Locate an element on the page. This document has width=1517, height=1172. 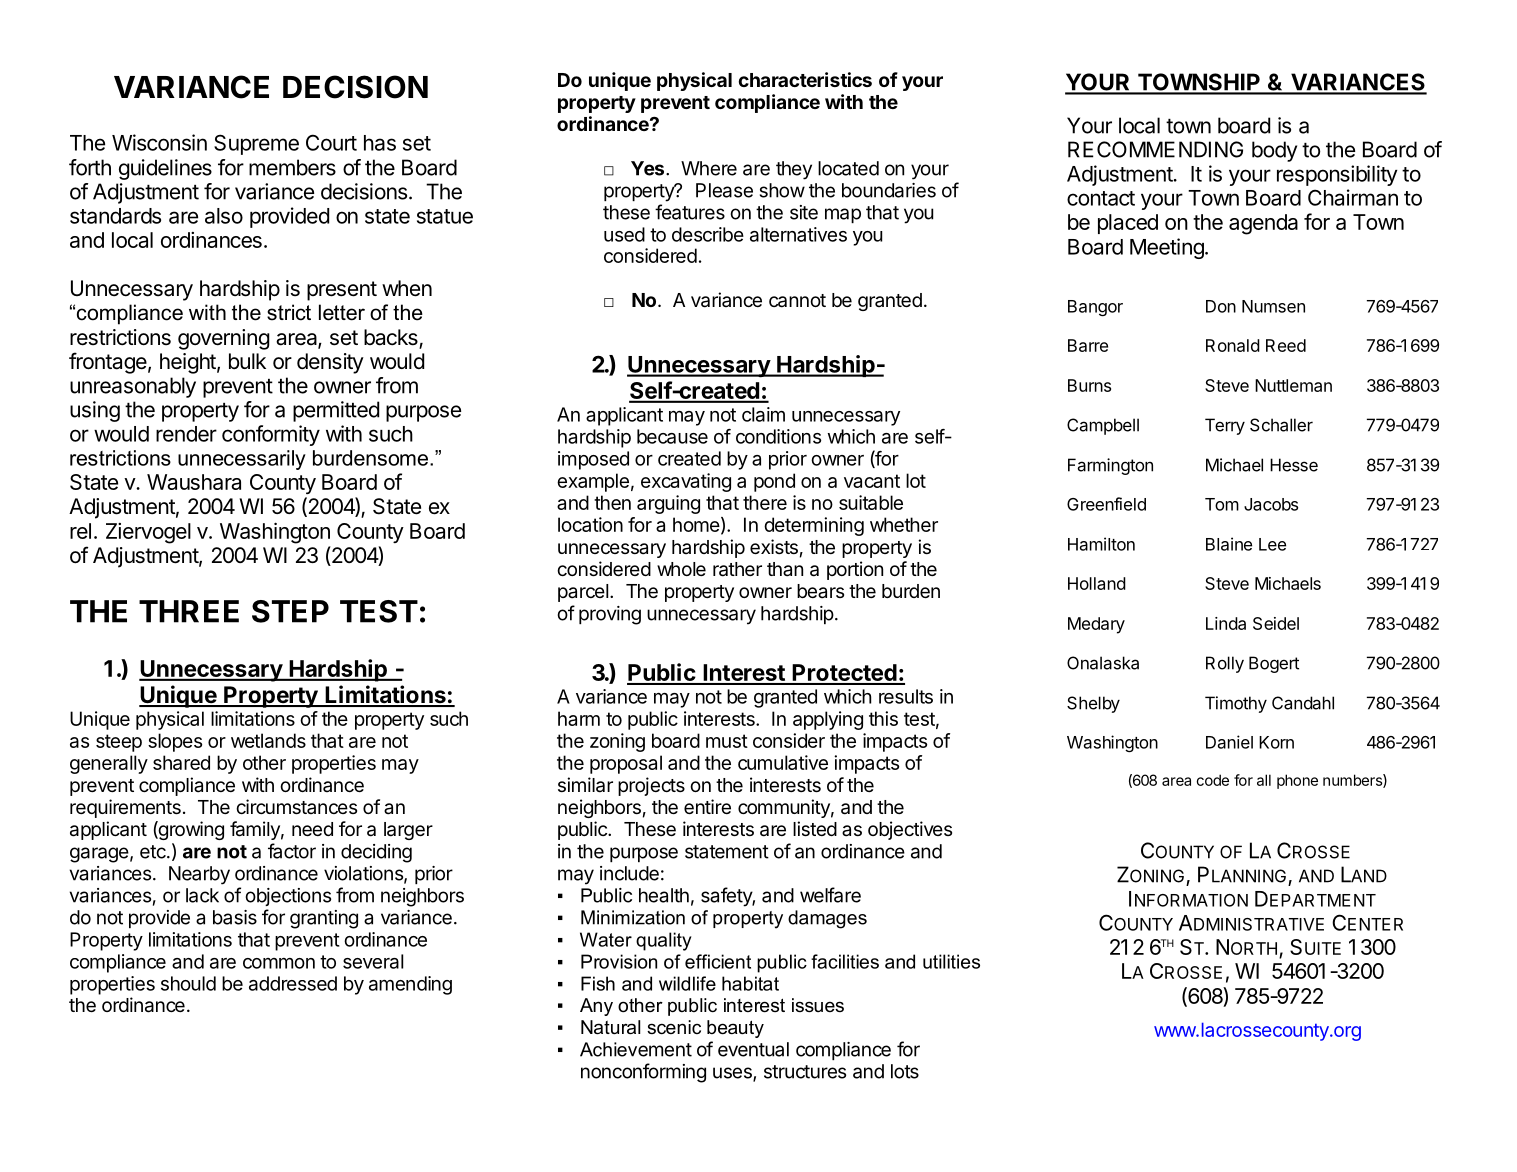
eventual is located at coordinates (753, 1049).
